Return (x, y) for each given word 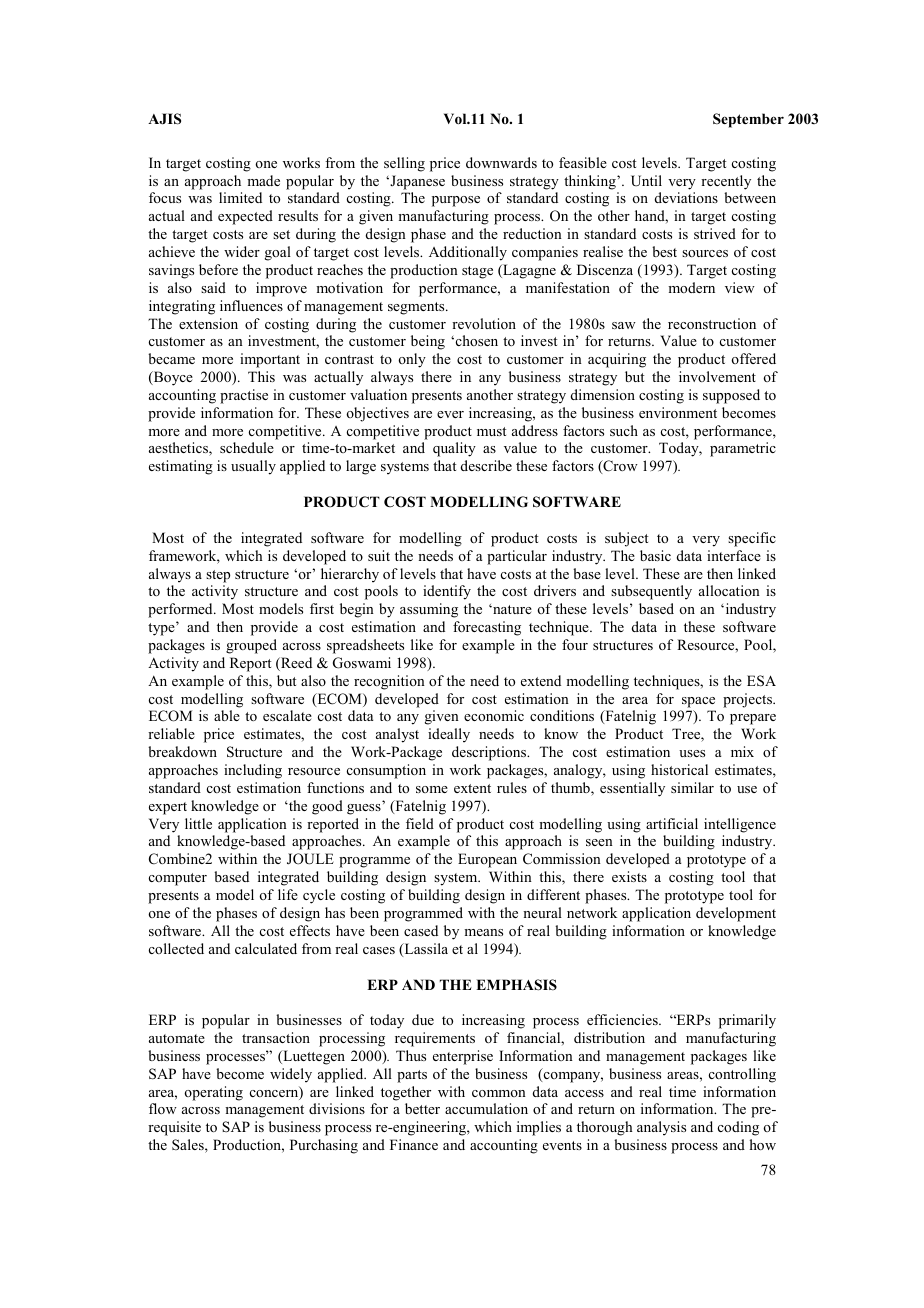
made (263, 180)
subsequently (651, 592)
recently (726, 182)
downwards (501, 162)
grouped (251, 646)
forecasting (487, 628)
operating (213, 1093)
